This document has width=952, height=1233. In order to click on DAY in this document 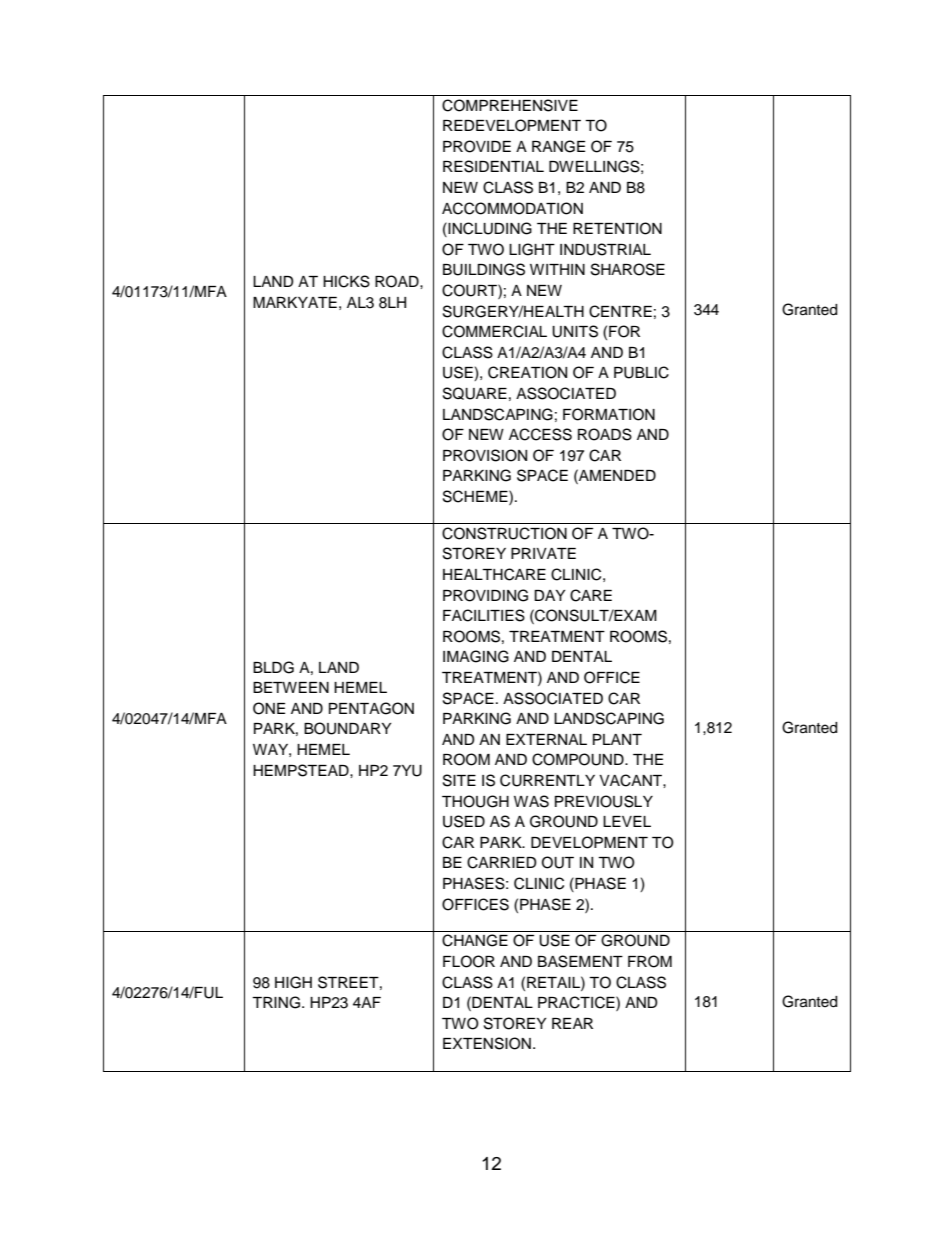, I will do `click(549, 595)`.
